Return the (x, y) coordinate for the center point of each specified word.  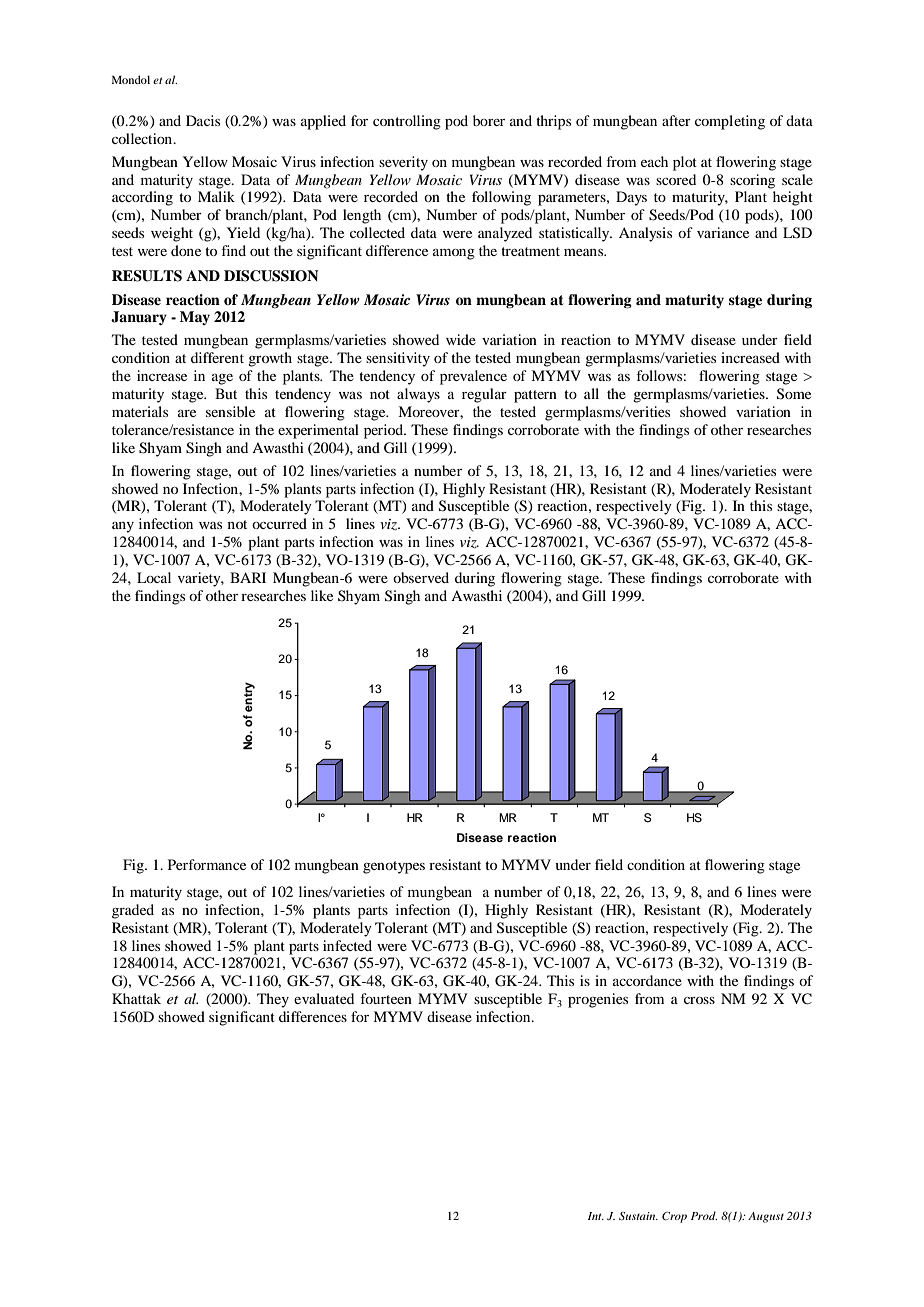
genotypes (394, 867)
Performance (207, 864)
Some (794, 394)
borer (489, 120)
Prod (704, 1215)
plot (685, 163)
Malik (216, 196)
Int (596, 1216)
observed (421, 577)
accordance (647, 980)
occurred (279, 523)
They (273, 1000)
